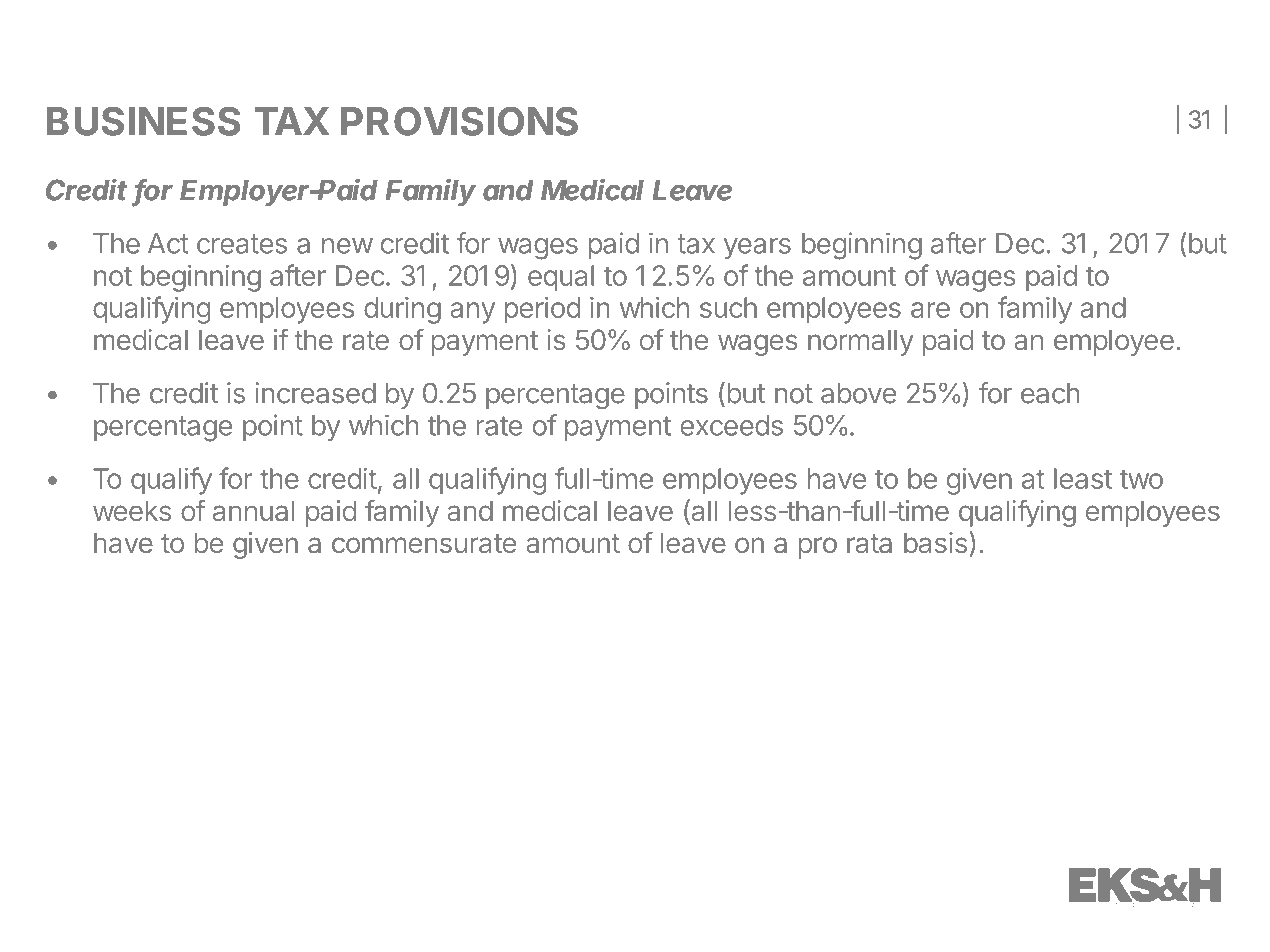 This page has height=952, width=1270. Describe the element at coordinates (143, 121) in the page. I see `BUSINESS` at that location.
